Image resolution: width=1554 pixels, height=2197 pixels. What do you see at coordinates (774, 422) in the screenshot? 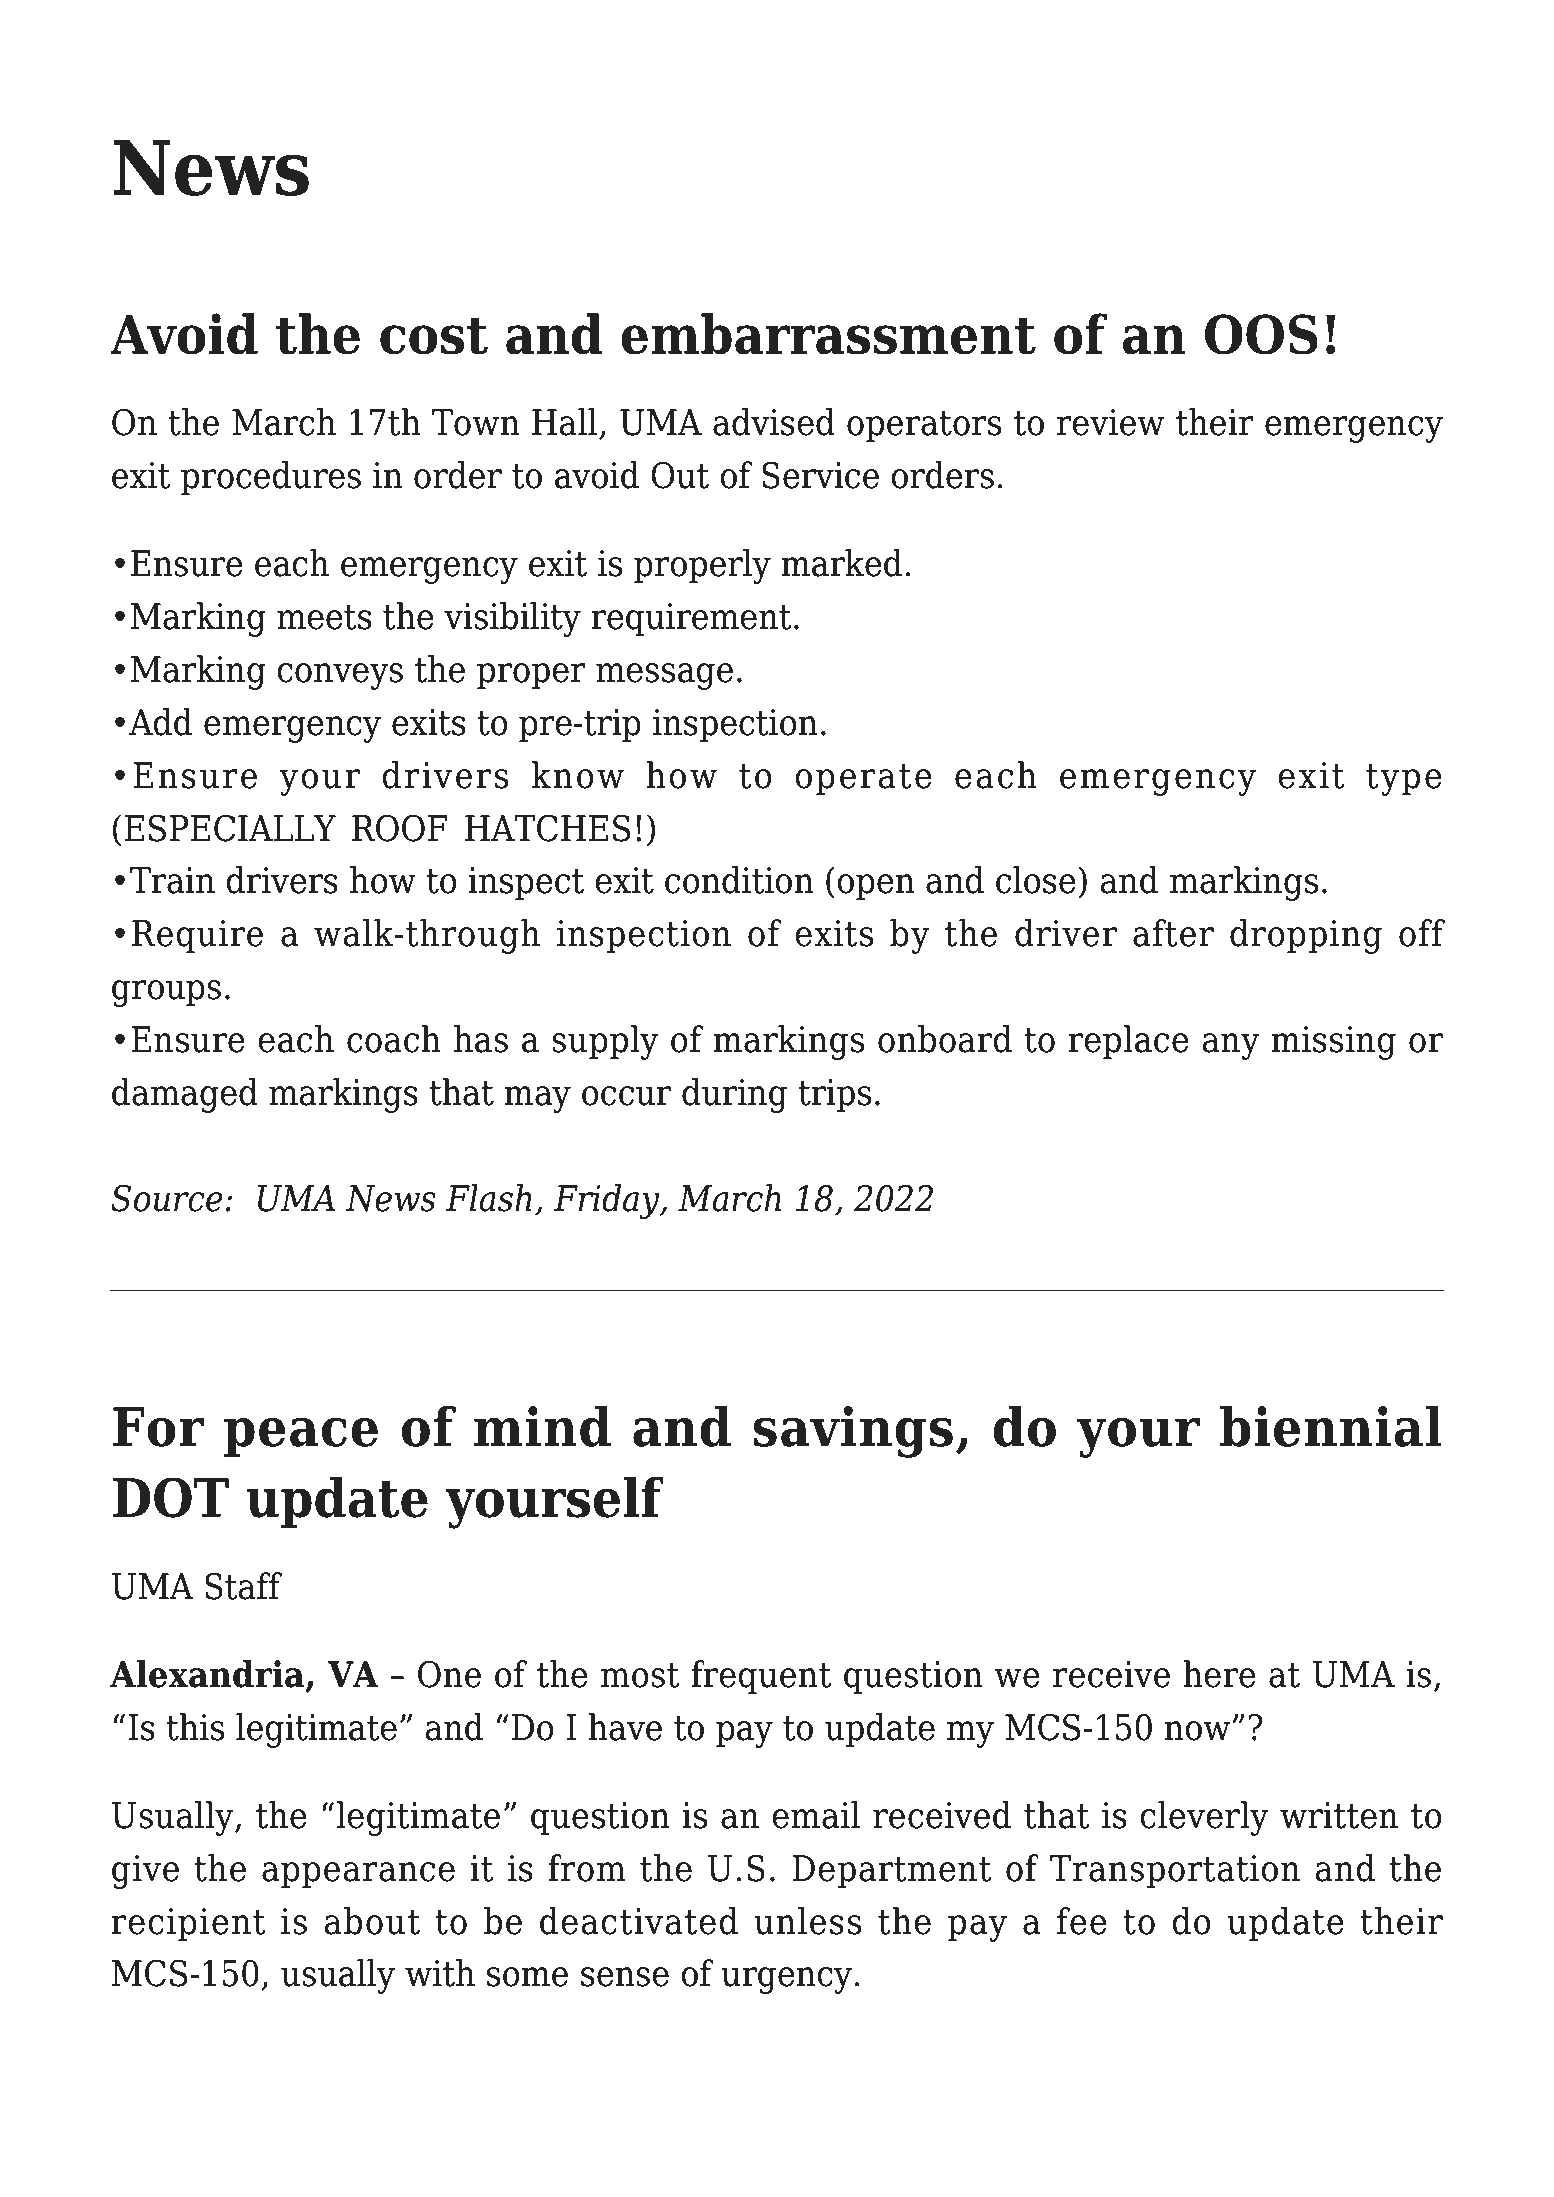
I see `advised` at bounding box center [774, 422].
